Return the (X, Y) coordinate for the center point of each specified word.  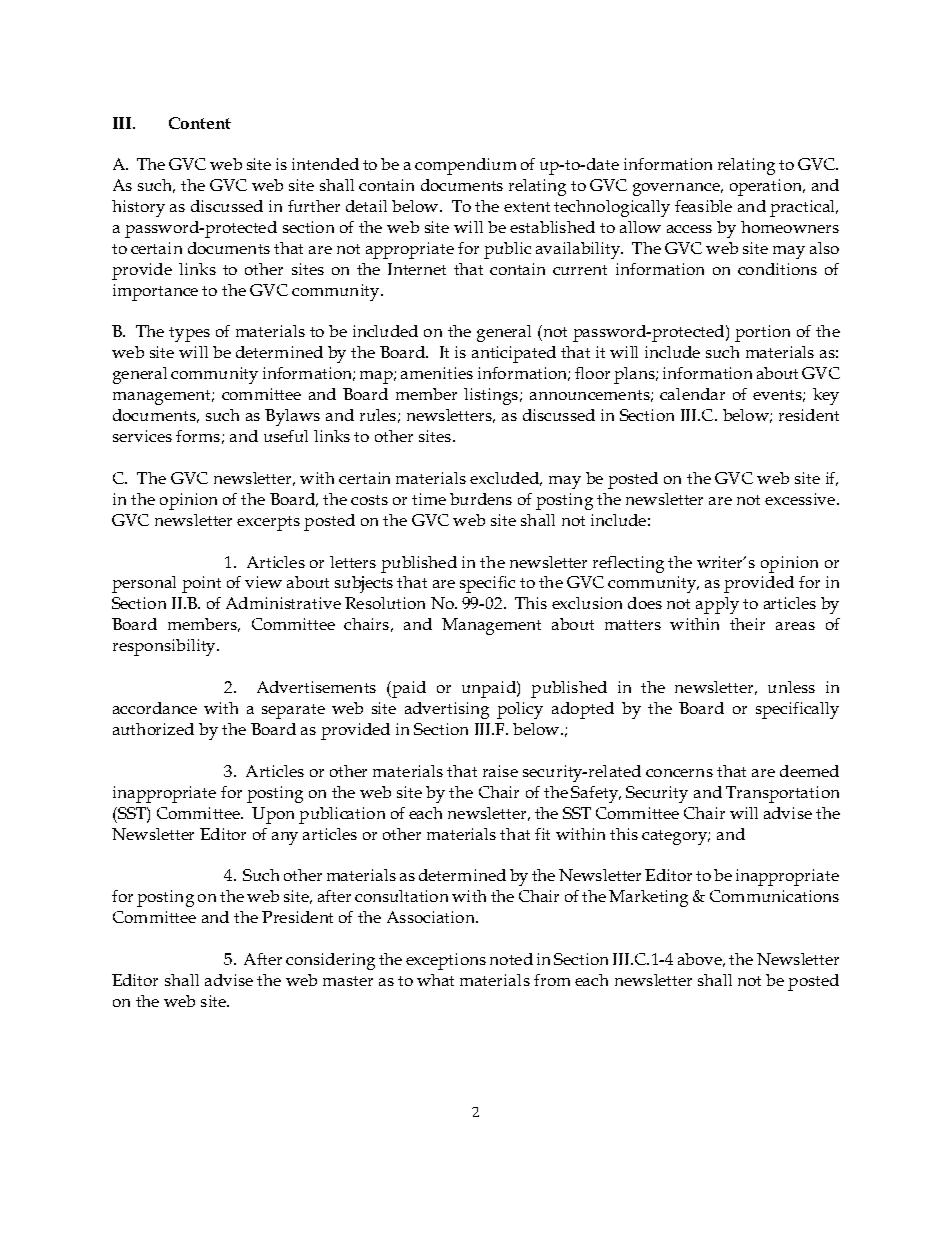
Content (200, 123)
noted (511, 959)
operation (767, 187)
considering (330, 961)
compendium (465, 166)
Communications (774, 896)
